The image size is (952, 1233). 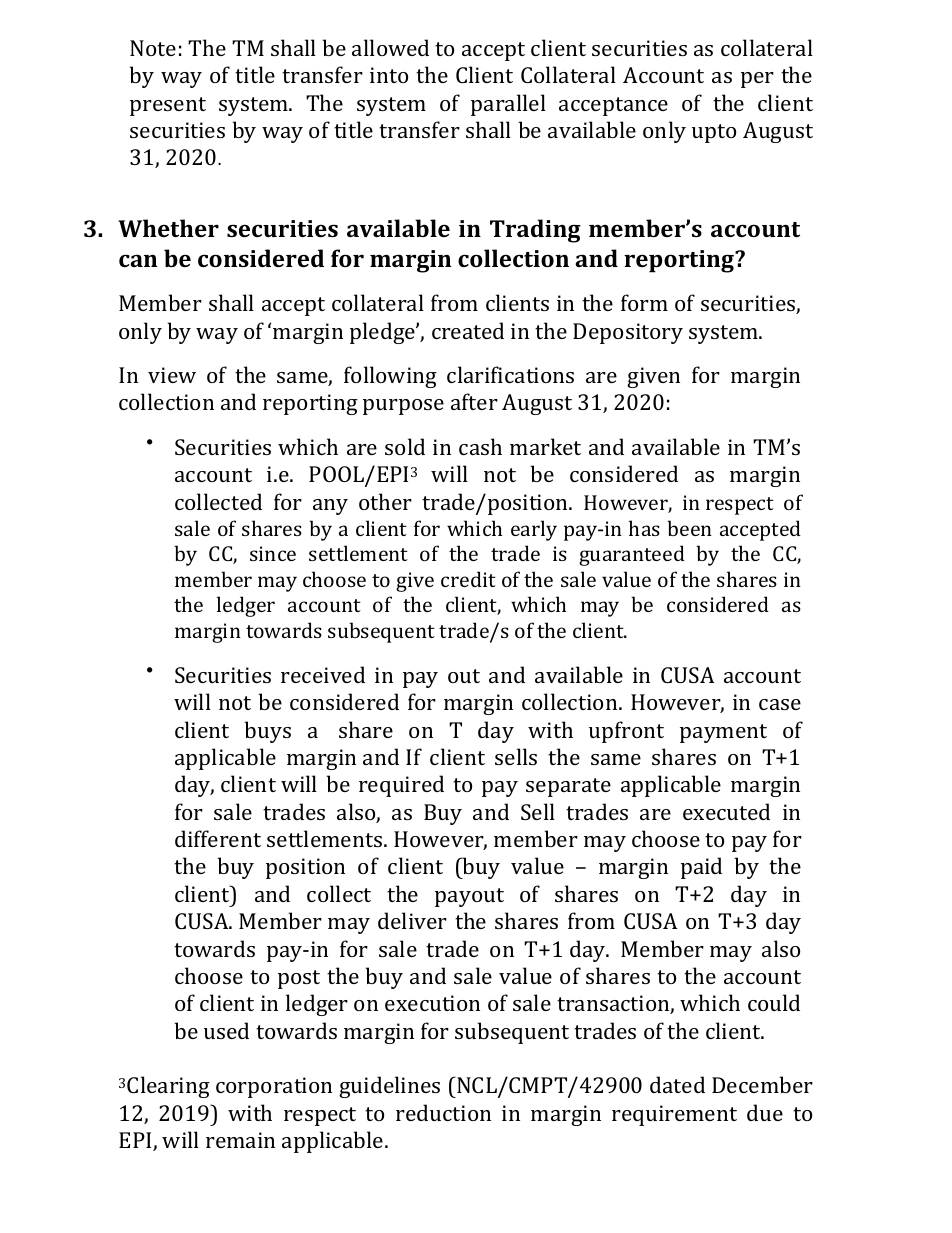 I want to click on required, so click(x=401, y=786).
